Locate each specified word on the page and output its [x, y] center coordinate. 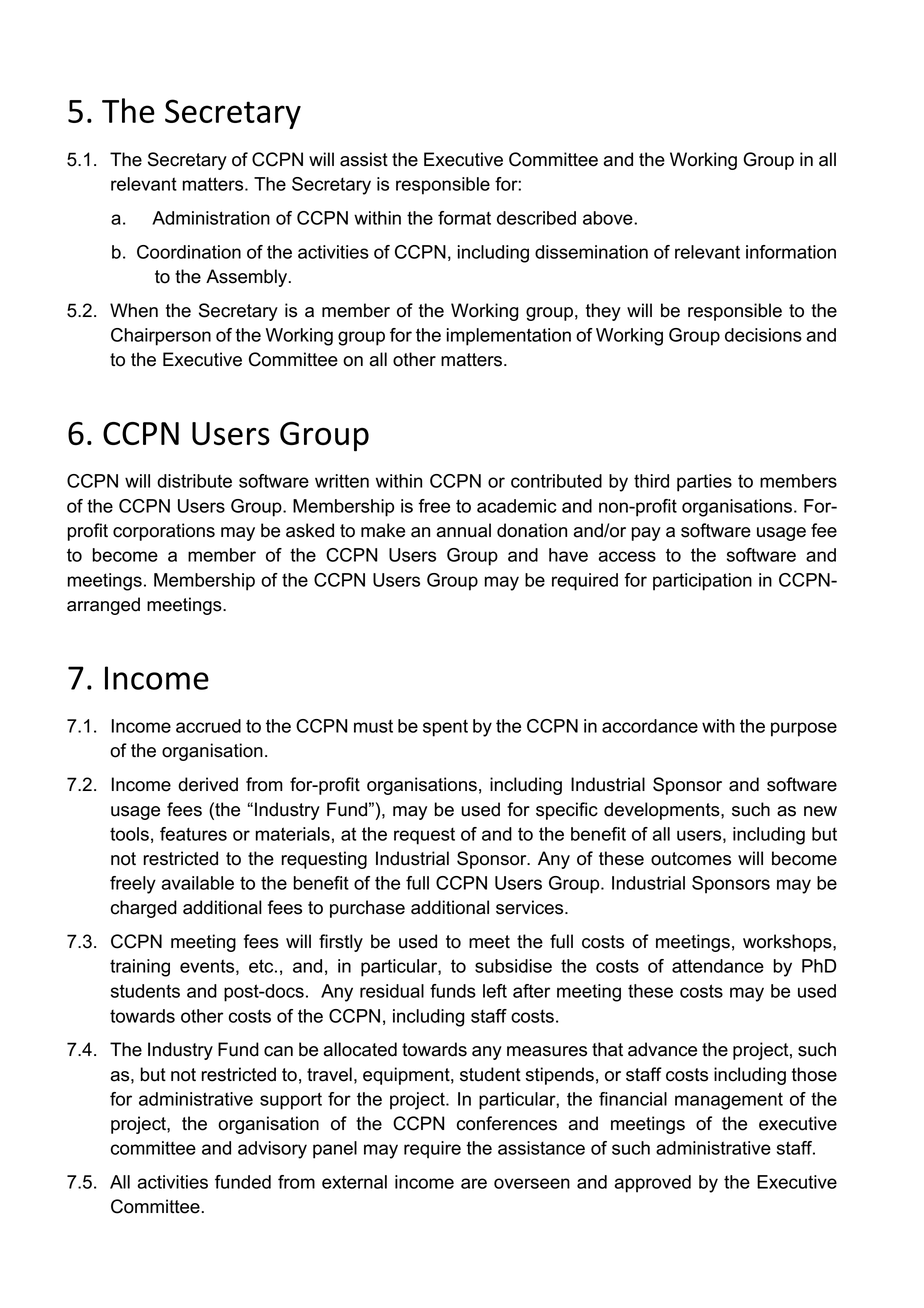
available [198, 883]
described [536, 218]
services [531, 907]
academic [517, 506]
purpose [804, 729]
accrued [208, 726]
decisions [763, 335]
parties [704, 483]
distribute [194, 481]
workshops [788, 943]
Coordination [189, 252]
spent [445, 728]
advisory [272, 1150]
